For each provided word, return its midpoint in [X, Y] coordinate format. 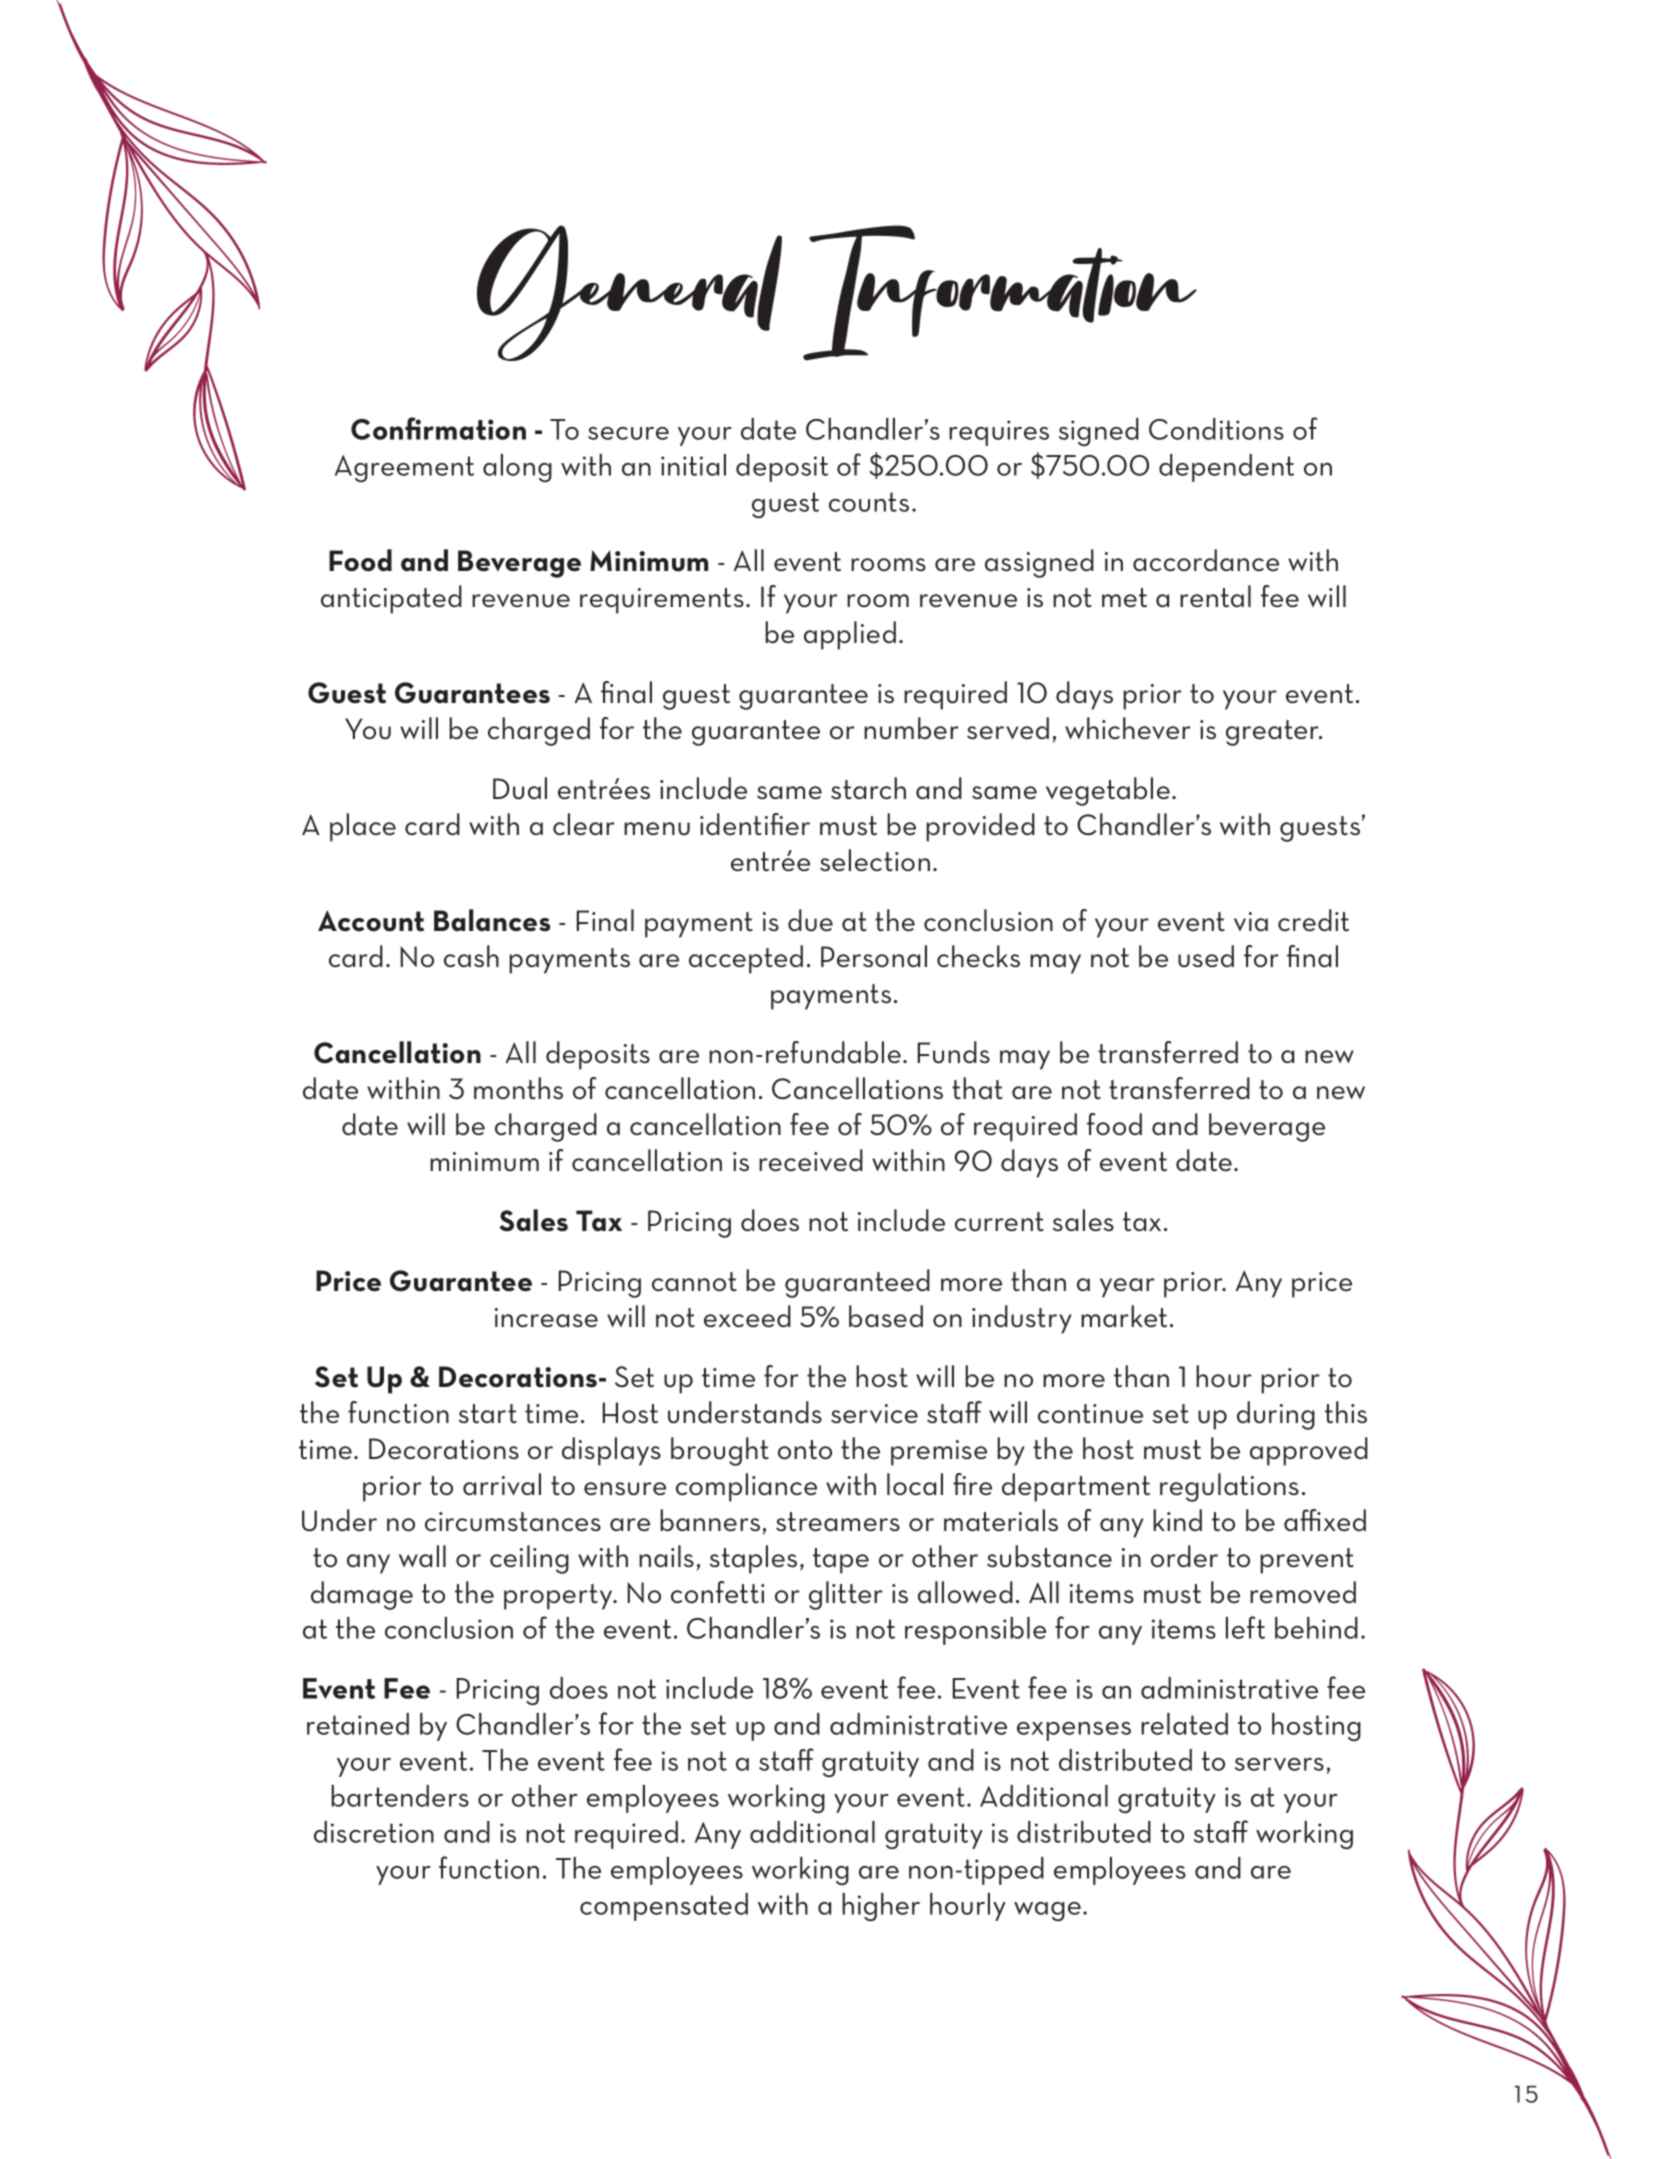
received [811, 1160]
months [518, 1088]
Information [1000, 293]
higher [881, 1907]
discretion [374, 1832]
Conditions [1216, 429]
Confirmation [438, 428]
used [1206, 956]
